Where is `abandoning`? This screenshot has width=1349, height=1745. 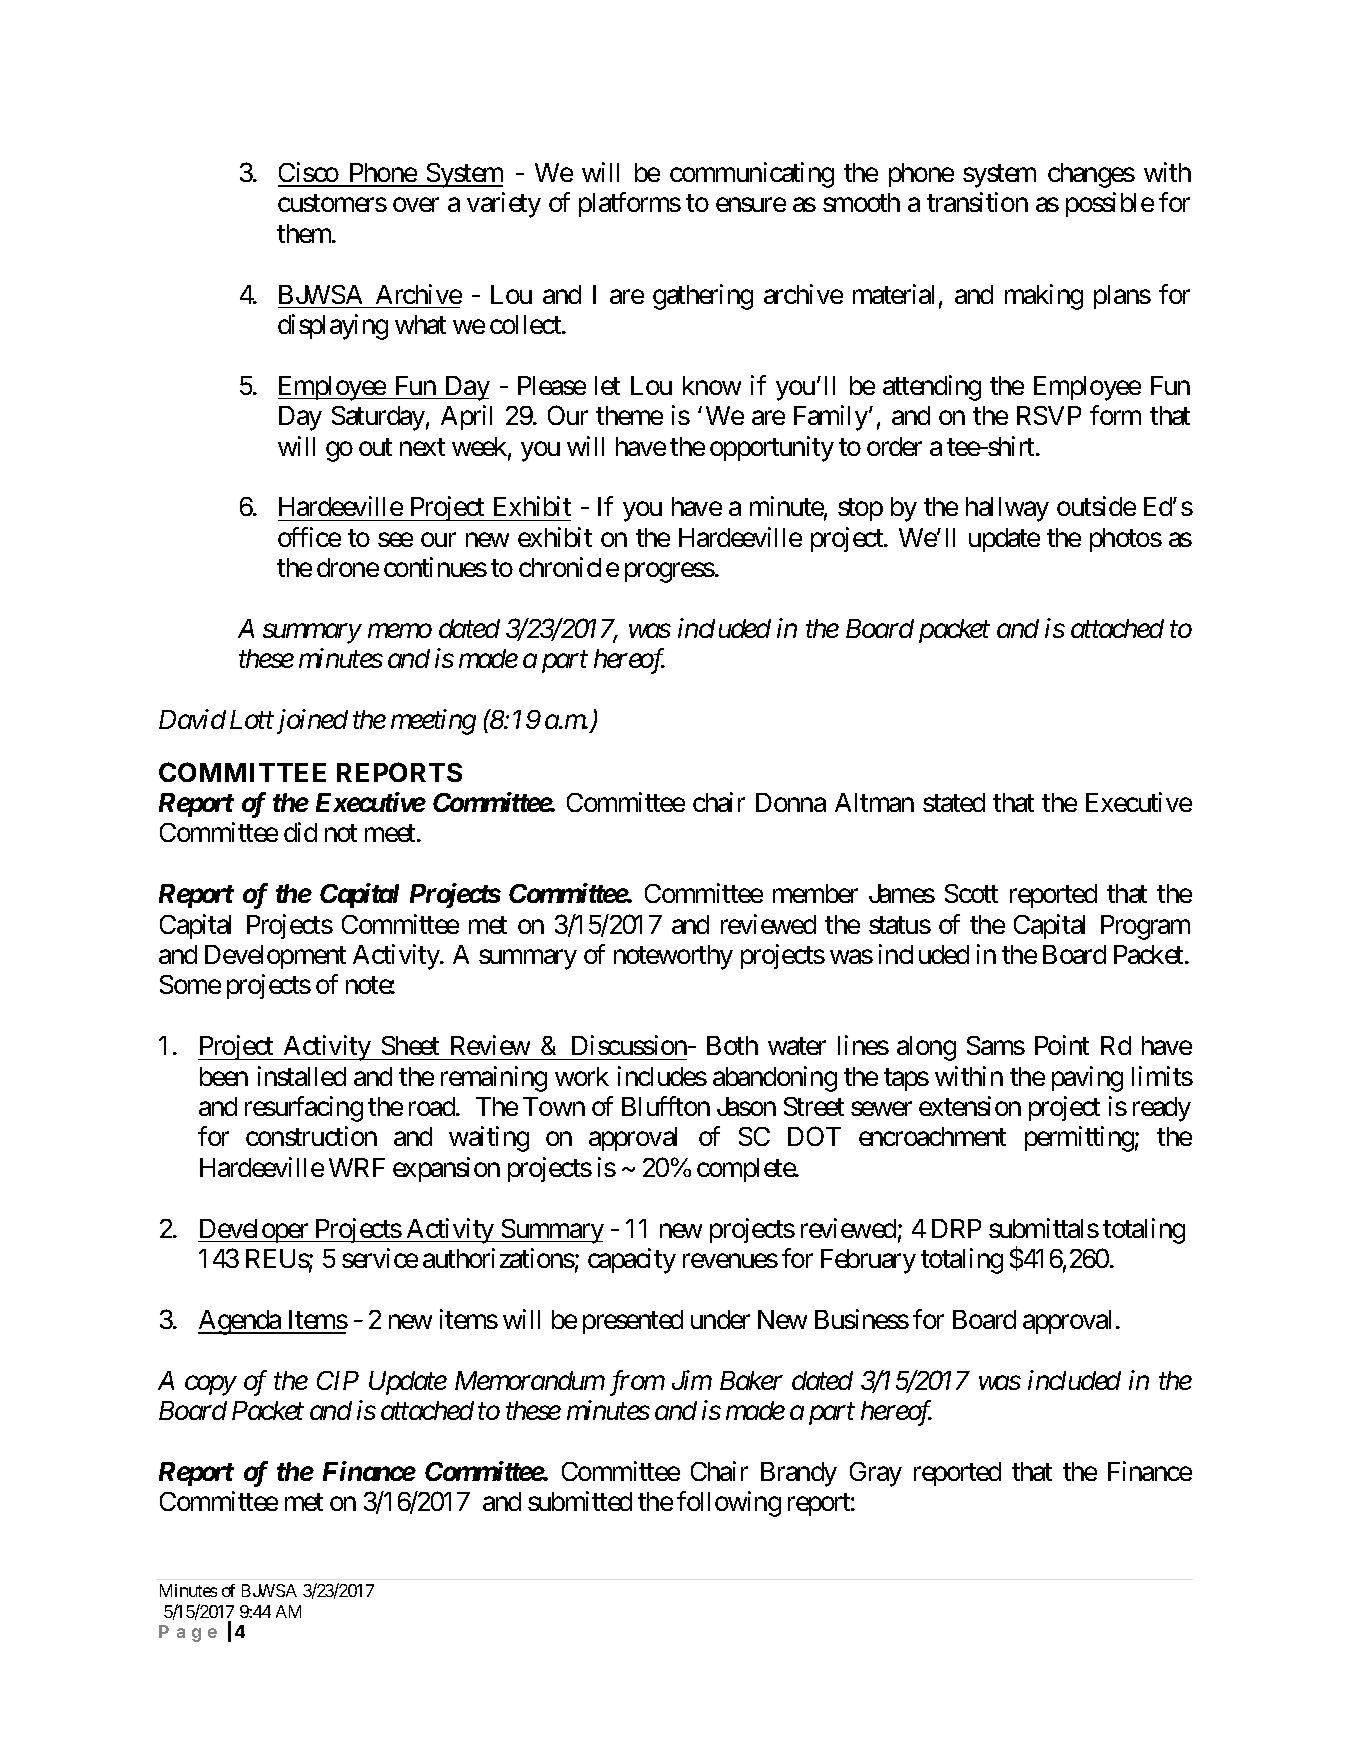 abandoning is located at coordinates (775, 1079).
